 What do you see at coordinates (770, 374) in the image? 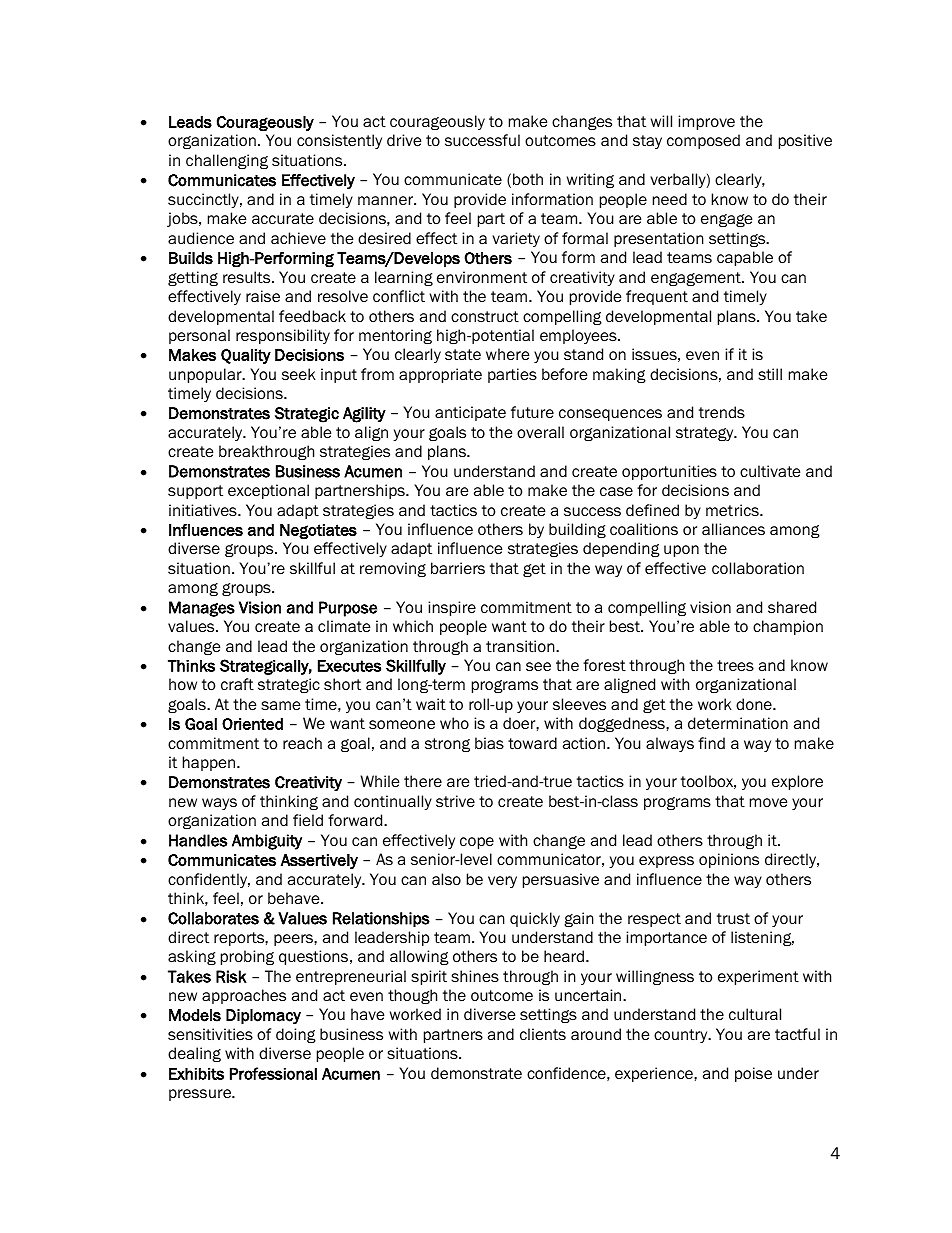
I see `still` at bounding box center [770, 374].
